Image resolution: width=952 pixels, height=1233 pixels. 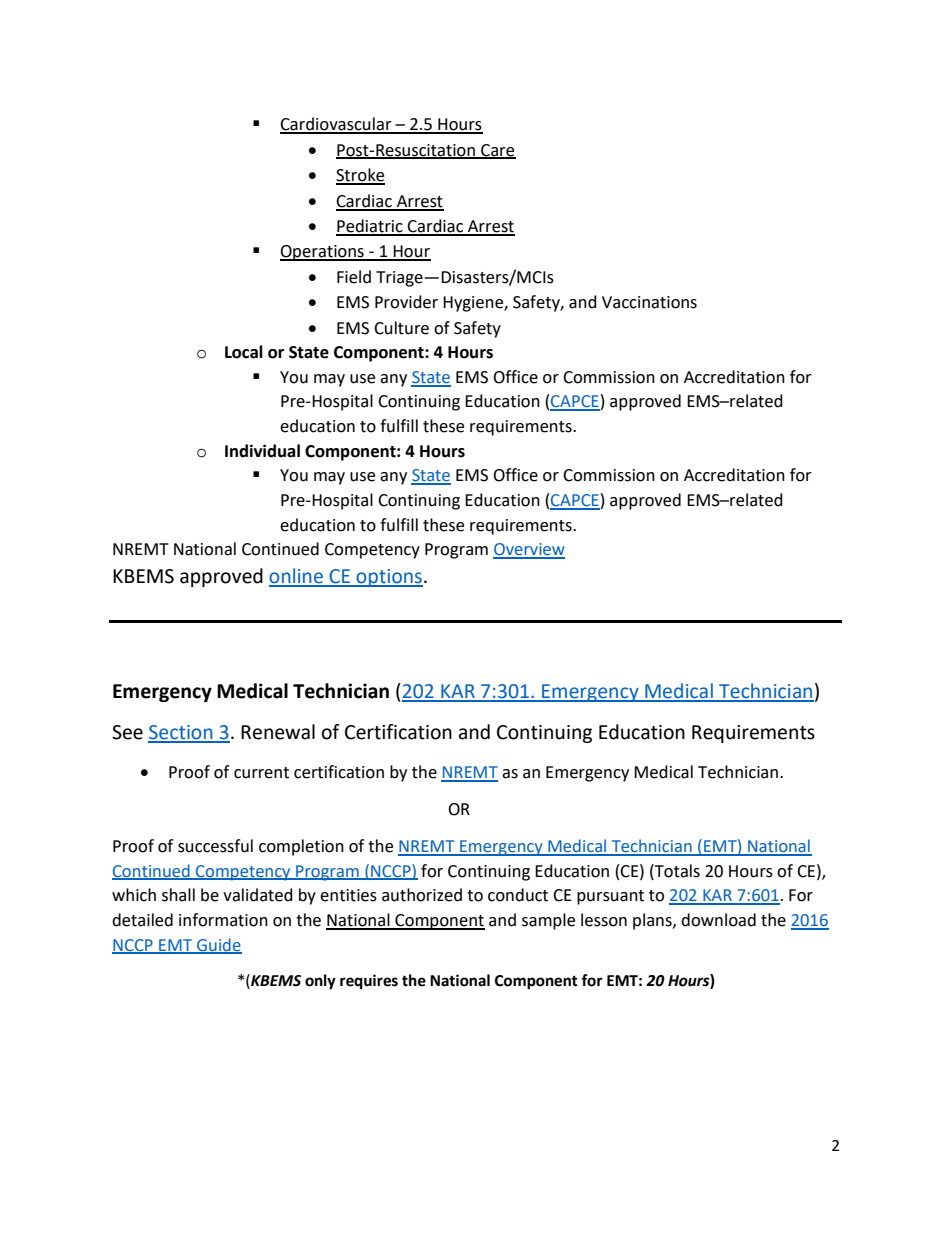 I want to click on plans, so click(x=653, y=921).
